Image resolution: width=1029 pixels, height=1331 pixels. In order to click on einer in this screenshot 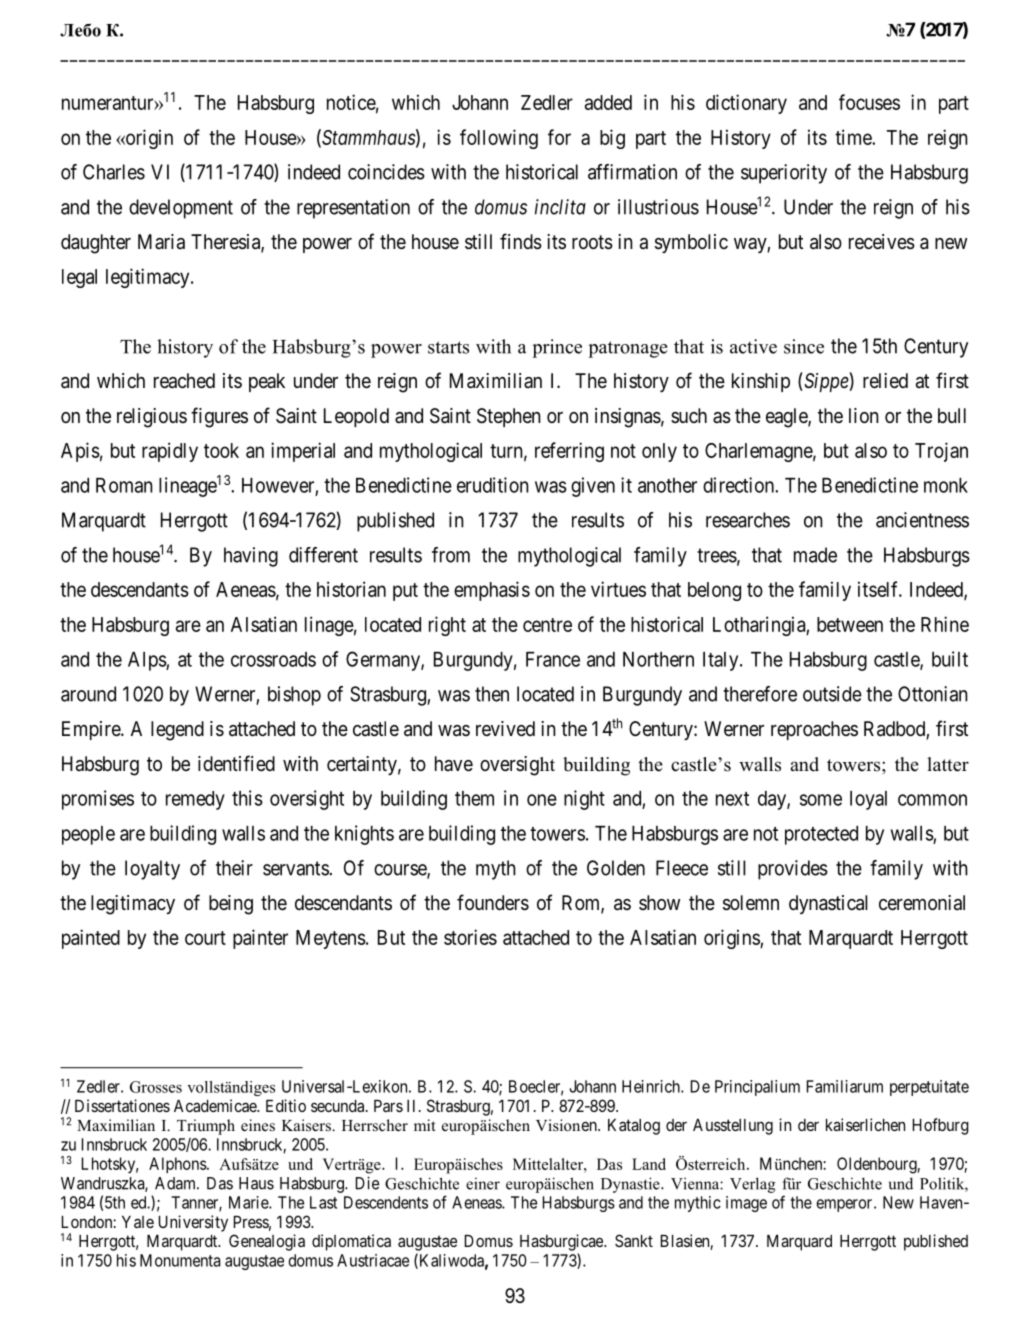, I will do `click(483, 1184)`.
